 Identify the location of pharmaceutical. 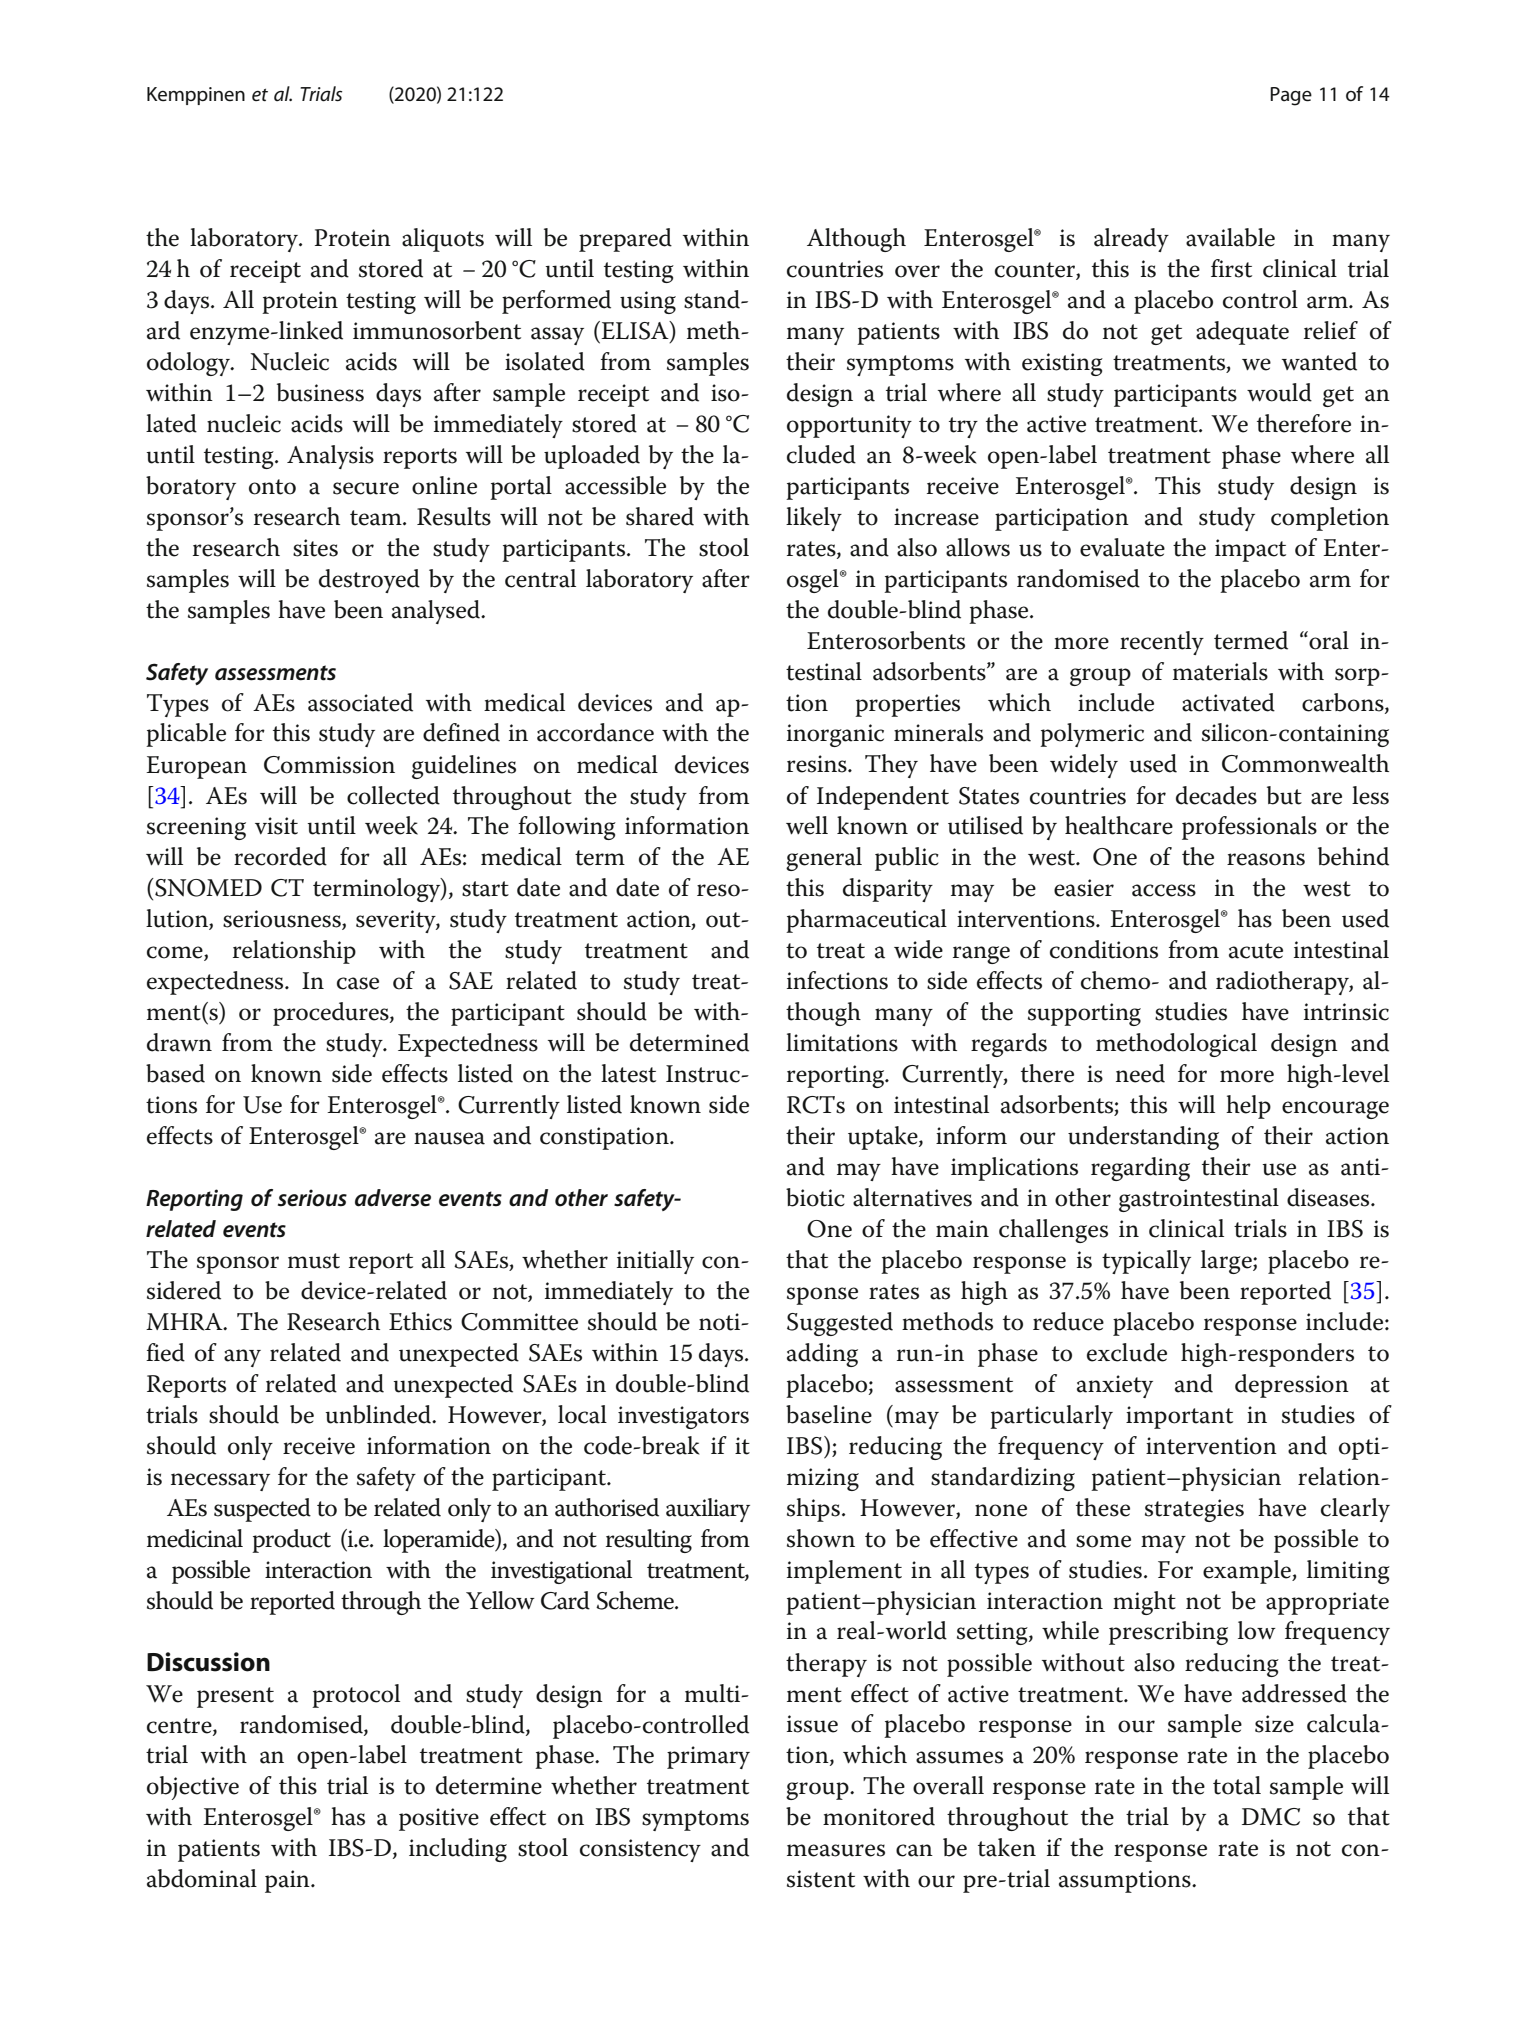
(866, 921).
